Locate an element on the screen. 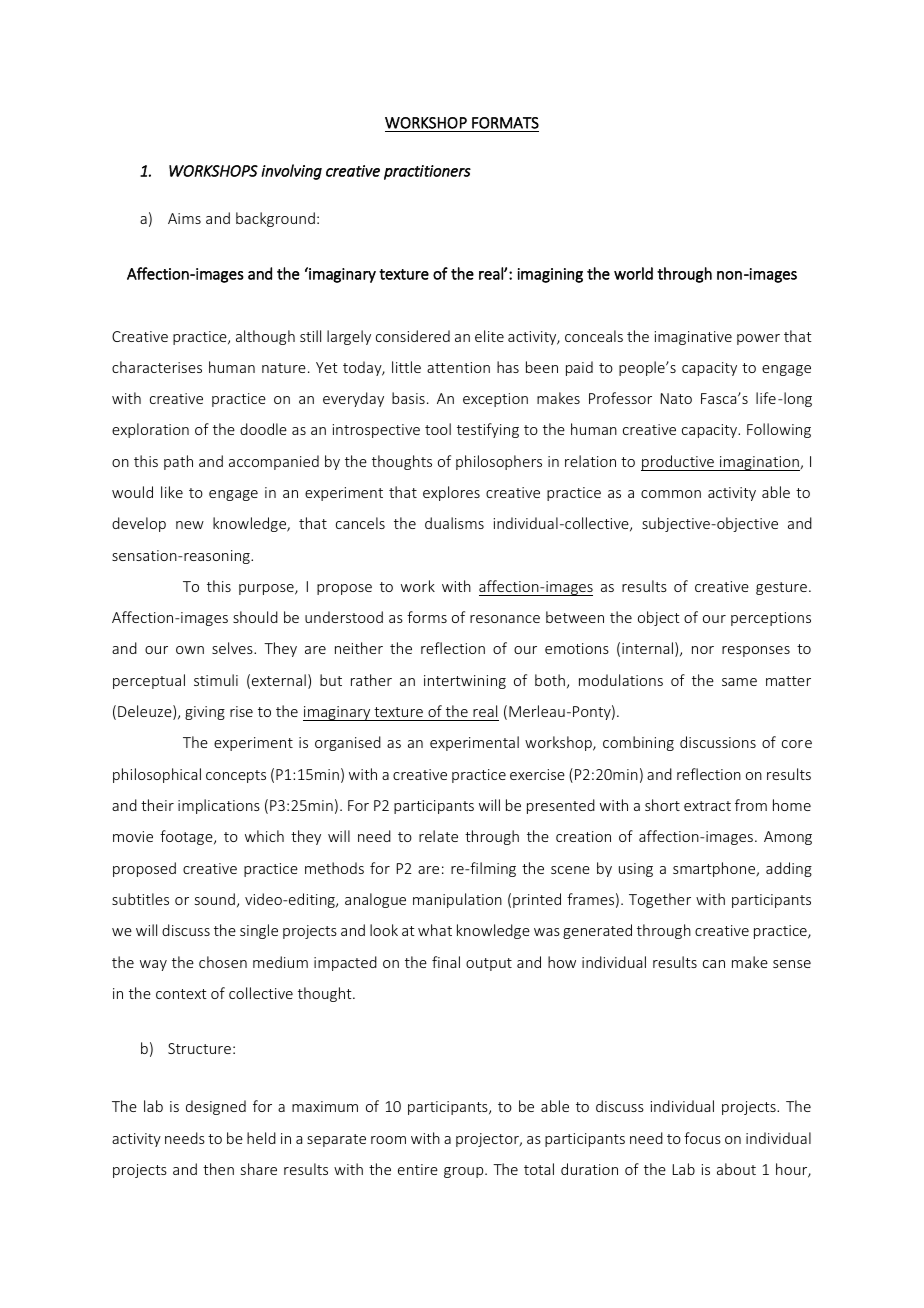 Image resolution: width=924 pixels, height=1308 pixels. extract is located at coordinates (707, 806).
